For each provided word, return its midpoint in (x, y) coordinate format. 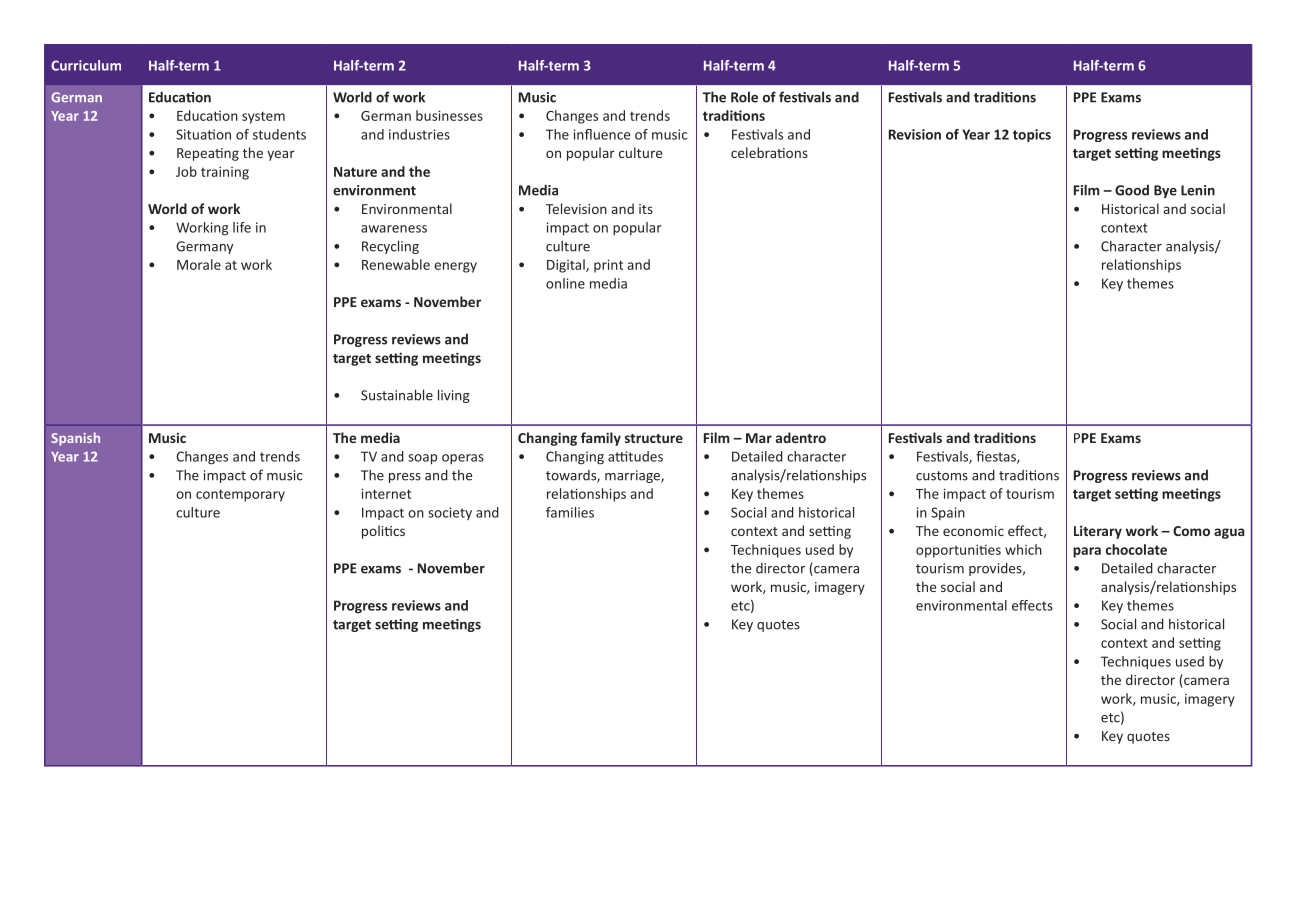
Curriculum (86, 65)
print (608, 266)
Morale (199, 264)
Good (1132, 190)
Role (744, 97)
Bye (1165, 191)
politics (383, 532)
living (454, 396)
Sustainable (397, 395)
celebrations (769, 152)
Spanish (75, 439)
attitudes (635, 456)
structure (654, 438)
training (225, 173)
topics (1032, 135)
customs (942, 476)
